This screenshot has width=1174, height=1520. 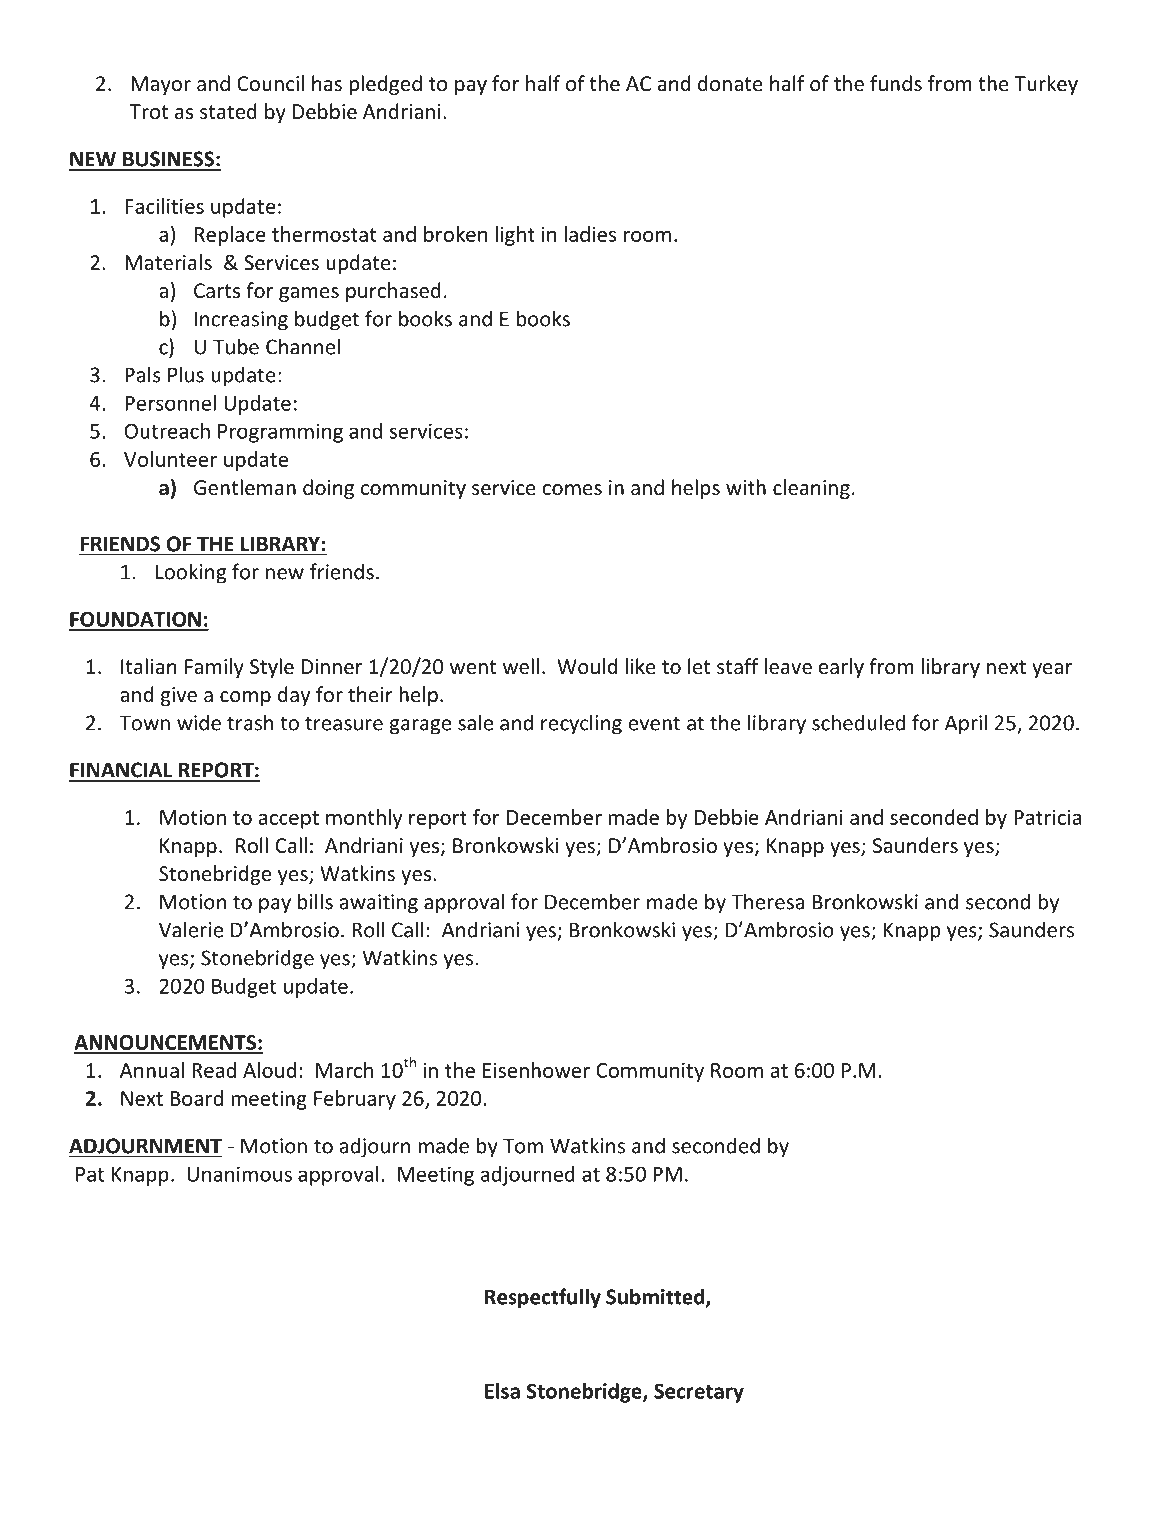 I want to click on Programming, so click(x=280, y=433).
